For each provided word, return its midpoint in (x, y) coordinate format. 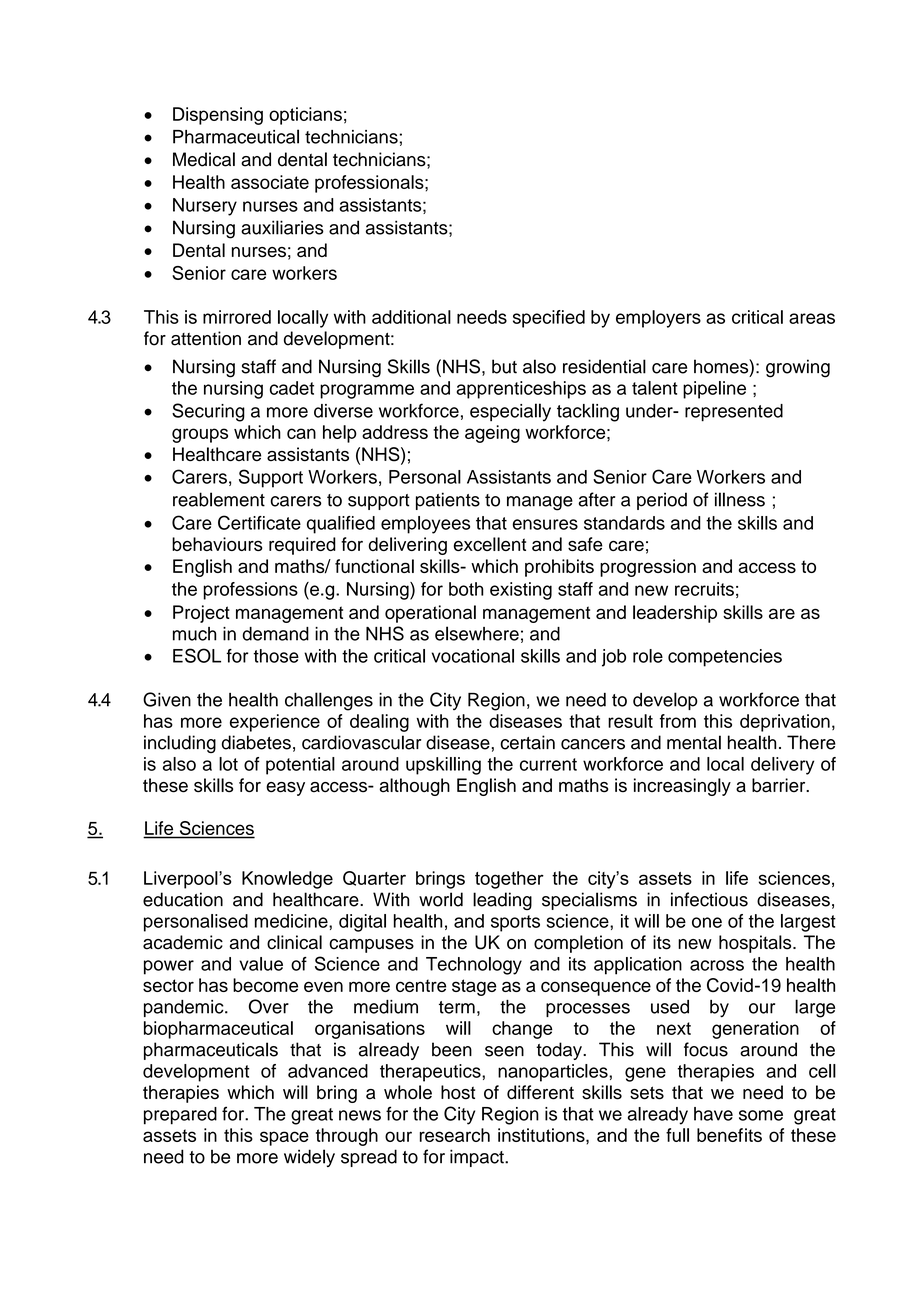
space (284, 1138)
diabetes (256, 742)
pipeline (714, 390)
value (261, 964)
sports (515, 923)
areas (812, 318)
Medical (204, 159)
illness (740, 499)
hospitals (756, 944)
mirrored (237, 317)
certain (527, 742)
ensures (545, 524)
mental (694, 742)
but (504, 366)
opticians (305, 116)
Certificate (259, 522)
